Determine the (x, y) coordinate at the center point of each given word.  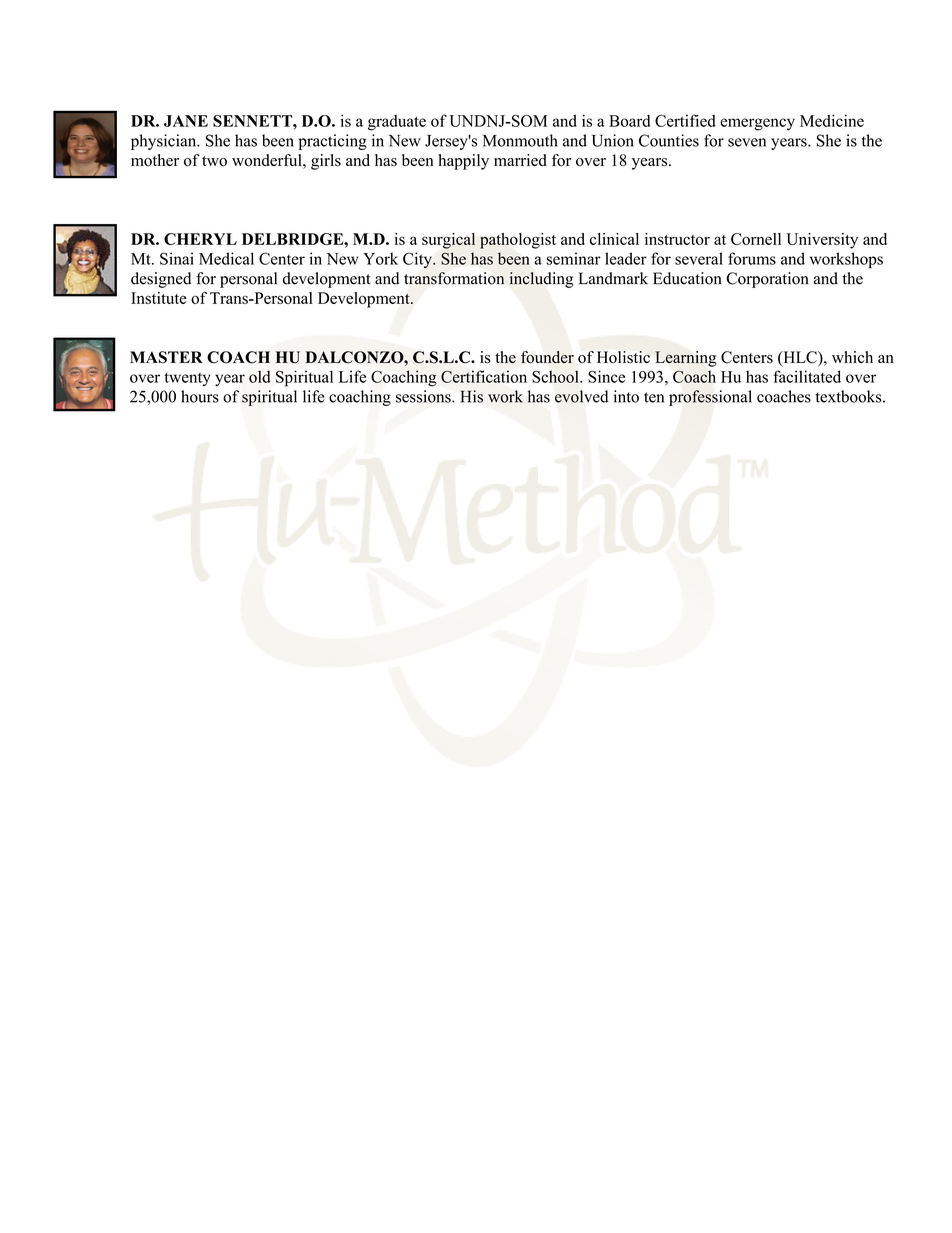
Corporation (768, 280)
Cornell (756, 239)
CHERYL (200, 239)
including (541, 280)
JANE (186, 121)
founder (547, 357)
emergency (757, 124)
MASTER (166, 357)
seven (747, 142)
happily (463, 162)
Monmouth (520, 140)
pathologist (518, 241)
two (214, 161)
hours (200, 396)
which (852, 357)
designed (161, 280)
